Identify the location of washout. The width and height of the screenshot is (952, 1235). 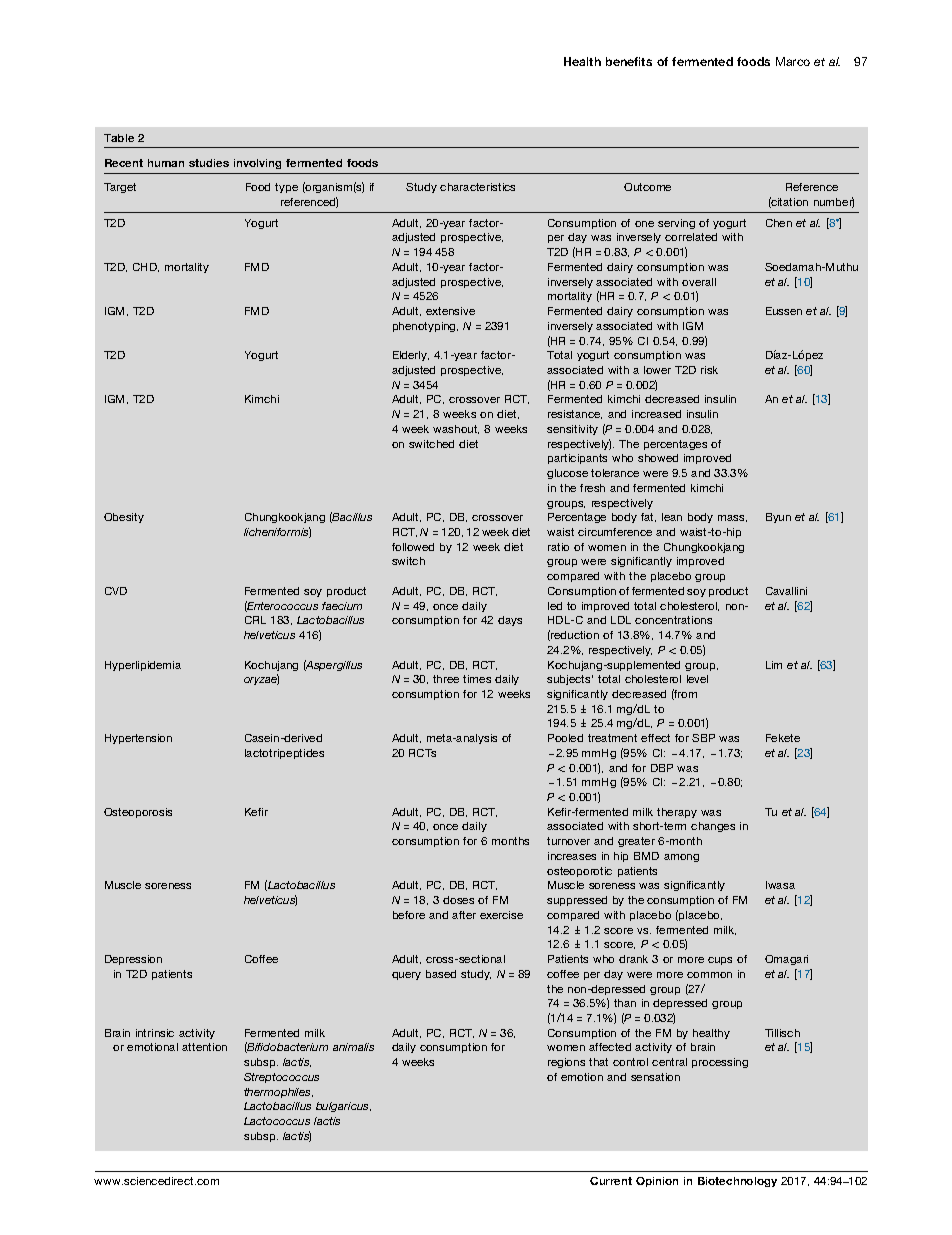
(456, 429).
